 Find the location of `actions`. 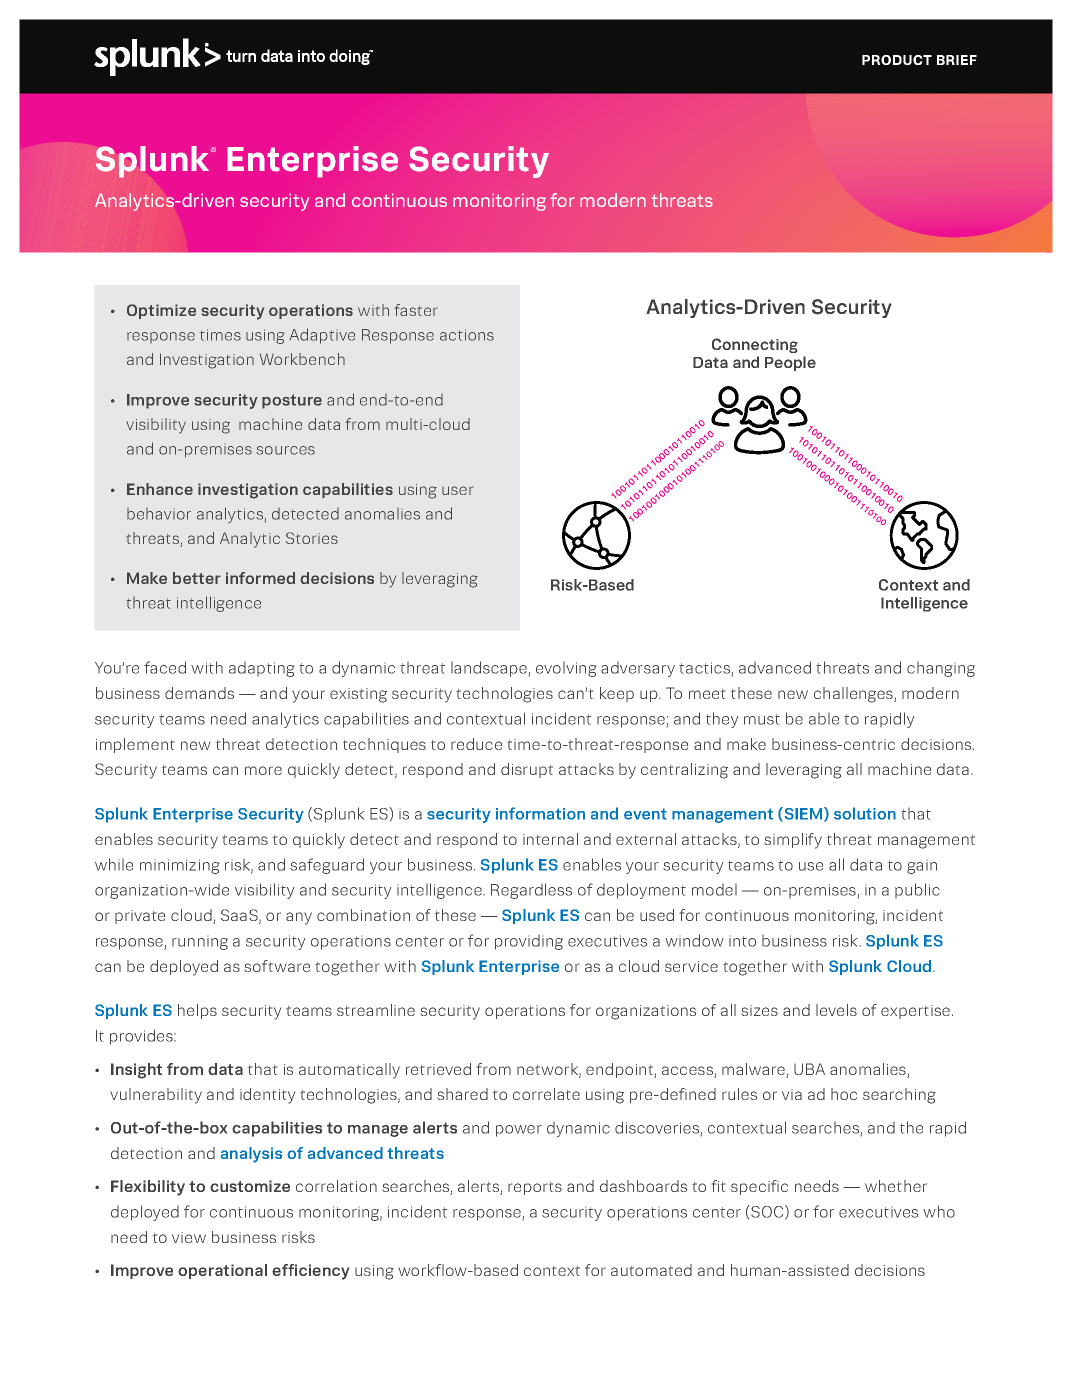

actions is located at coordinates (467, 335).
